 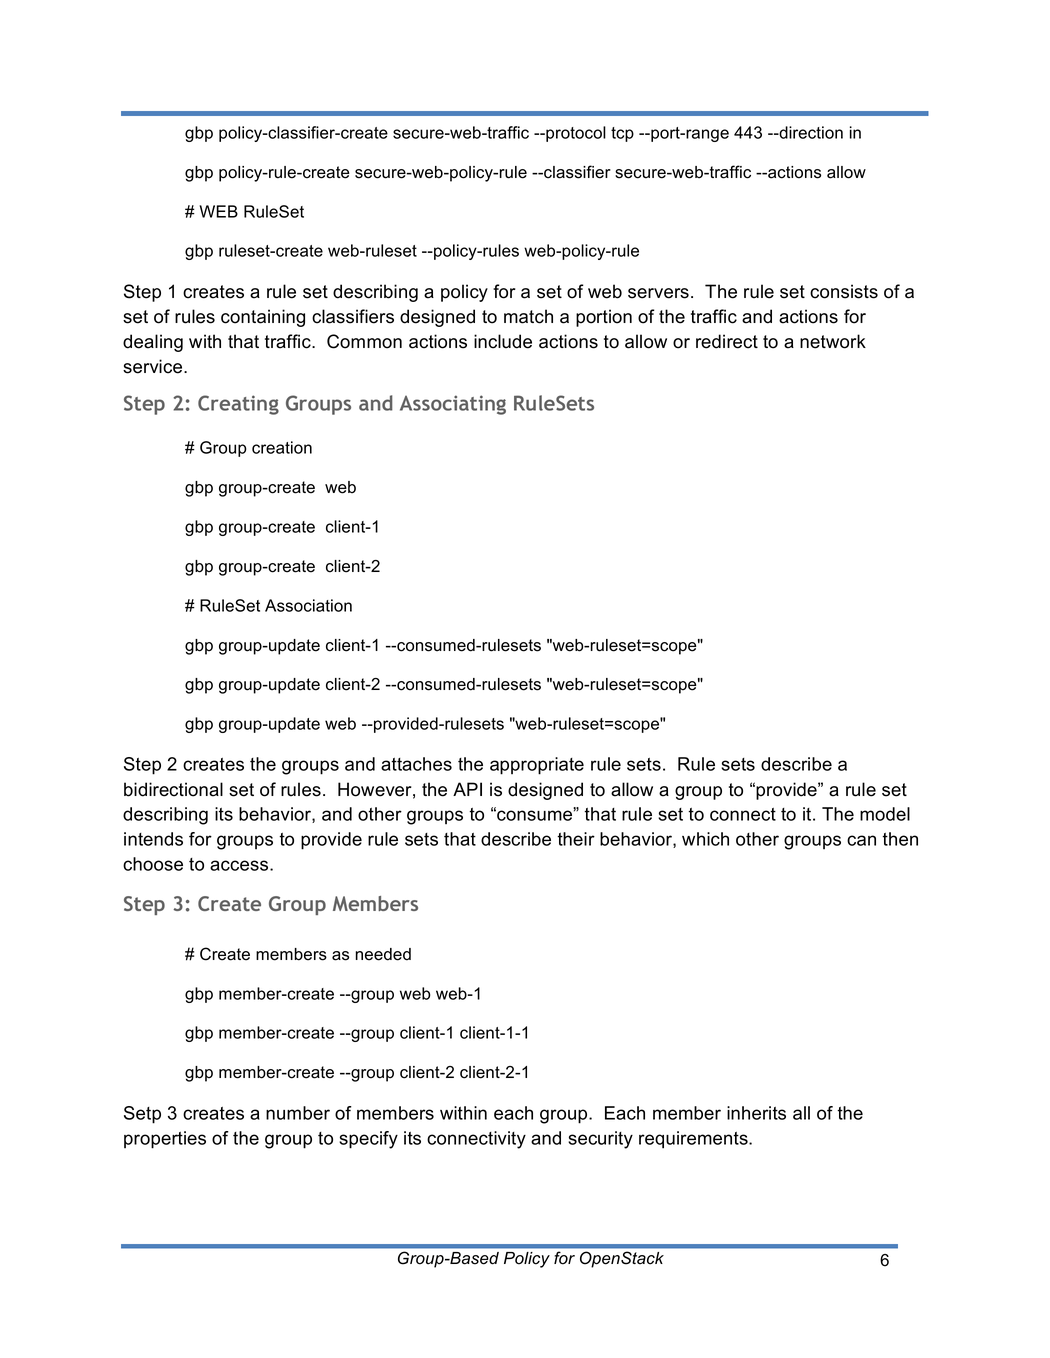 What do you see at coordinates (453, 405) in the screenshot?
I see `Associating` at bounding box center [453, 405].
